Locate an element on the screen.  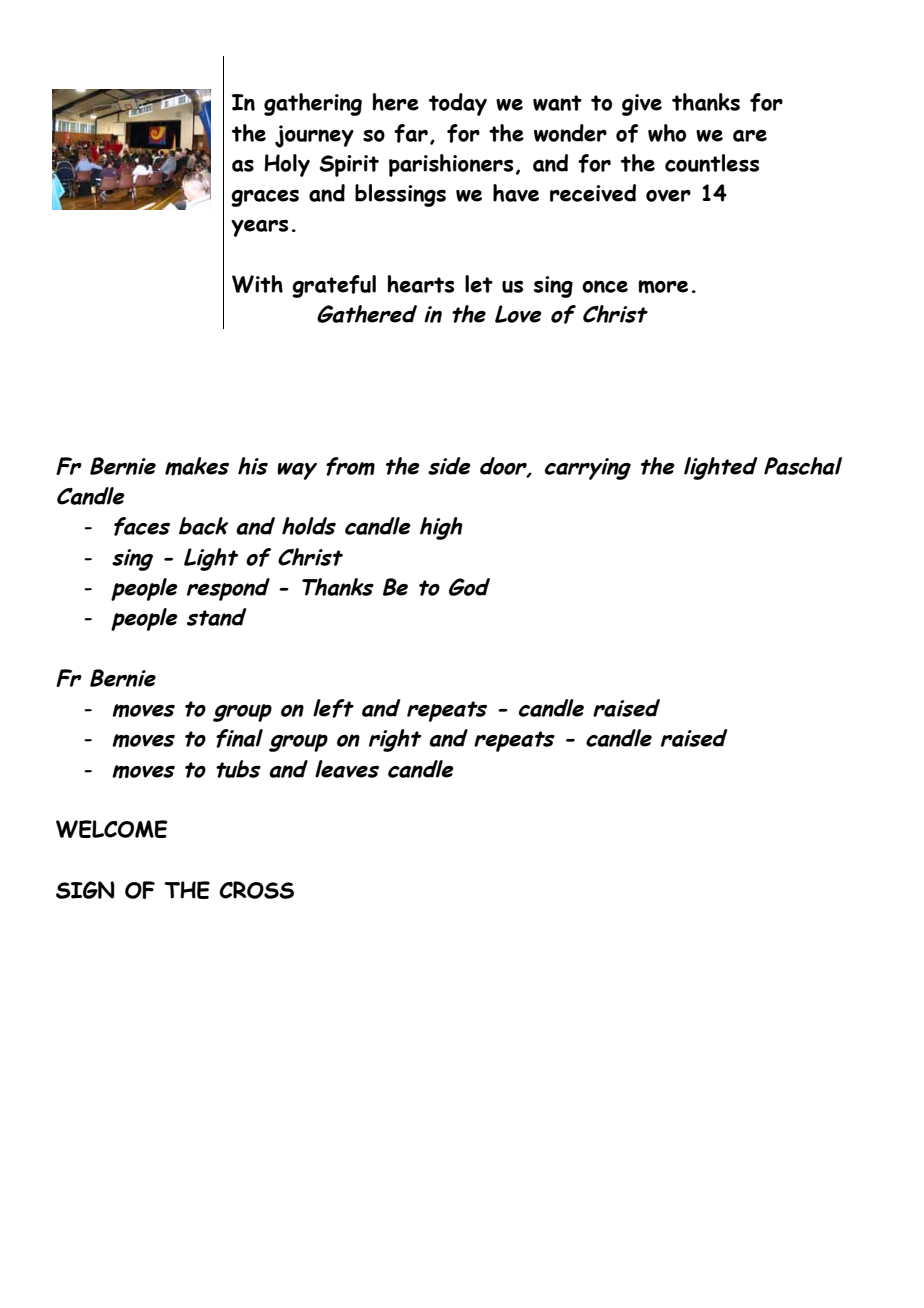
far is located at coordinates (411, 133).
